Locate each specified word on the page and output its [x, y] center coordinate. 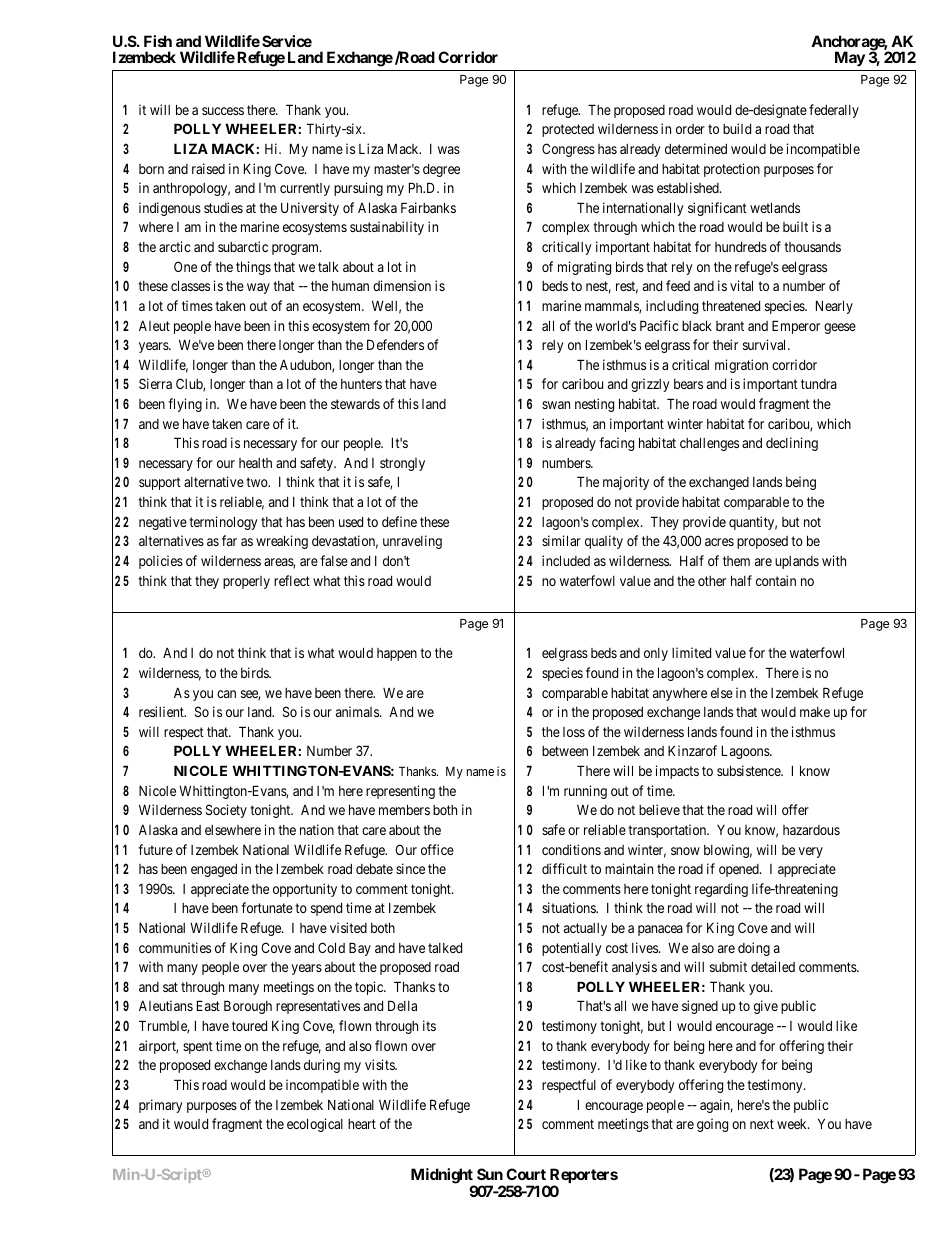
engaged [214, 870]
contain [776, 580]
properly [246, 582]
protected [568, 130]
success [223, 111]
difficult [564, 868]
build [737, 128]
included [566, 560]
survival [766, 344]
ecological [315, 1125]
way [258, 288]
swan [556, 405]
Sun [490, 1174]
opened [740, 870]
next [762, 1124]
